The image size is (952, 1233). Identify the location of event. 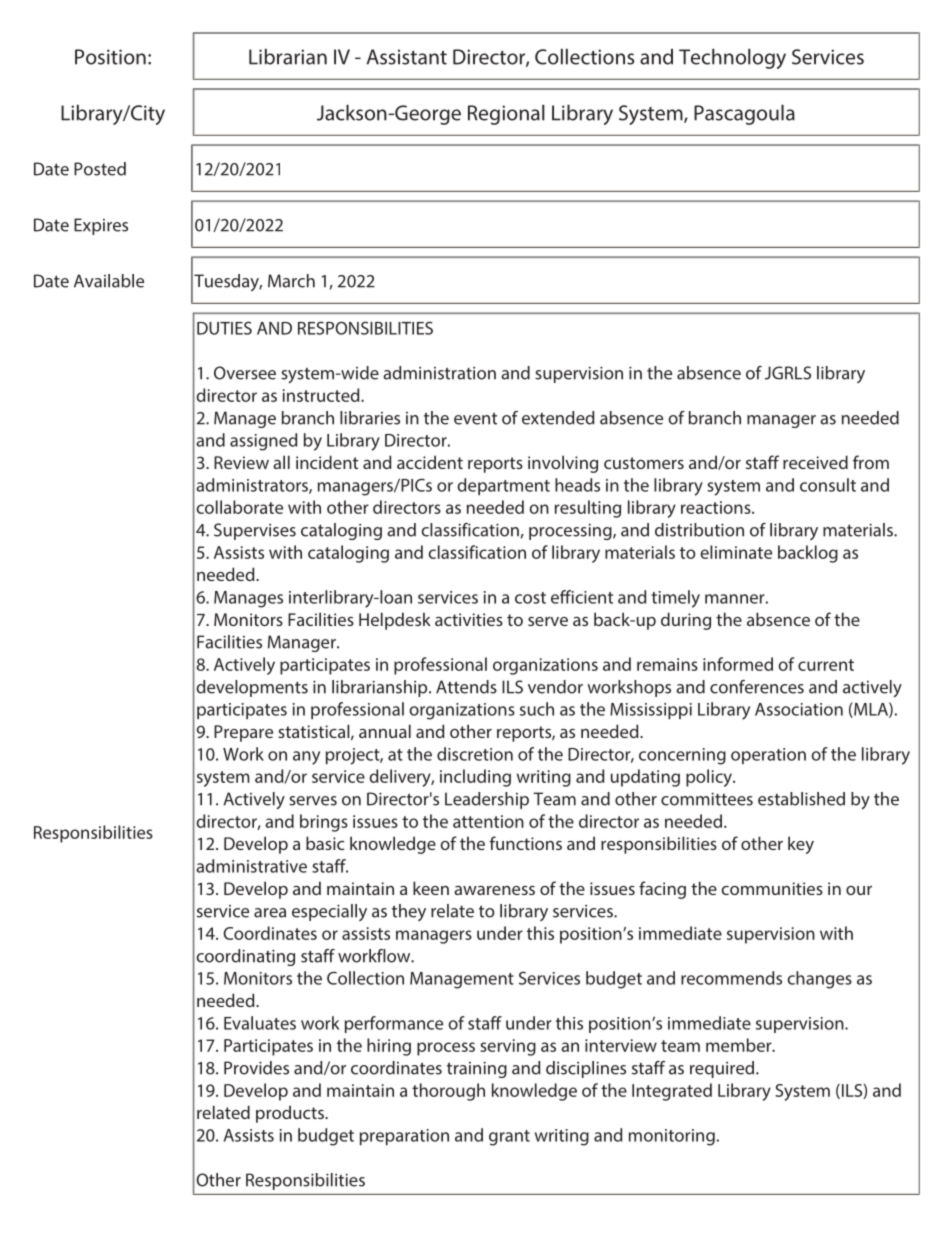
(475, 418).
